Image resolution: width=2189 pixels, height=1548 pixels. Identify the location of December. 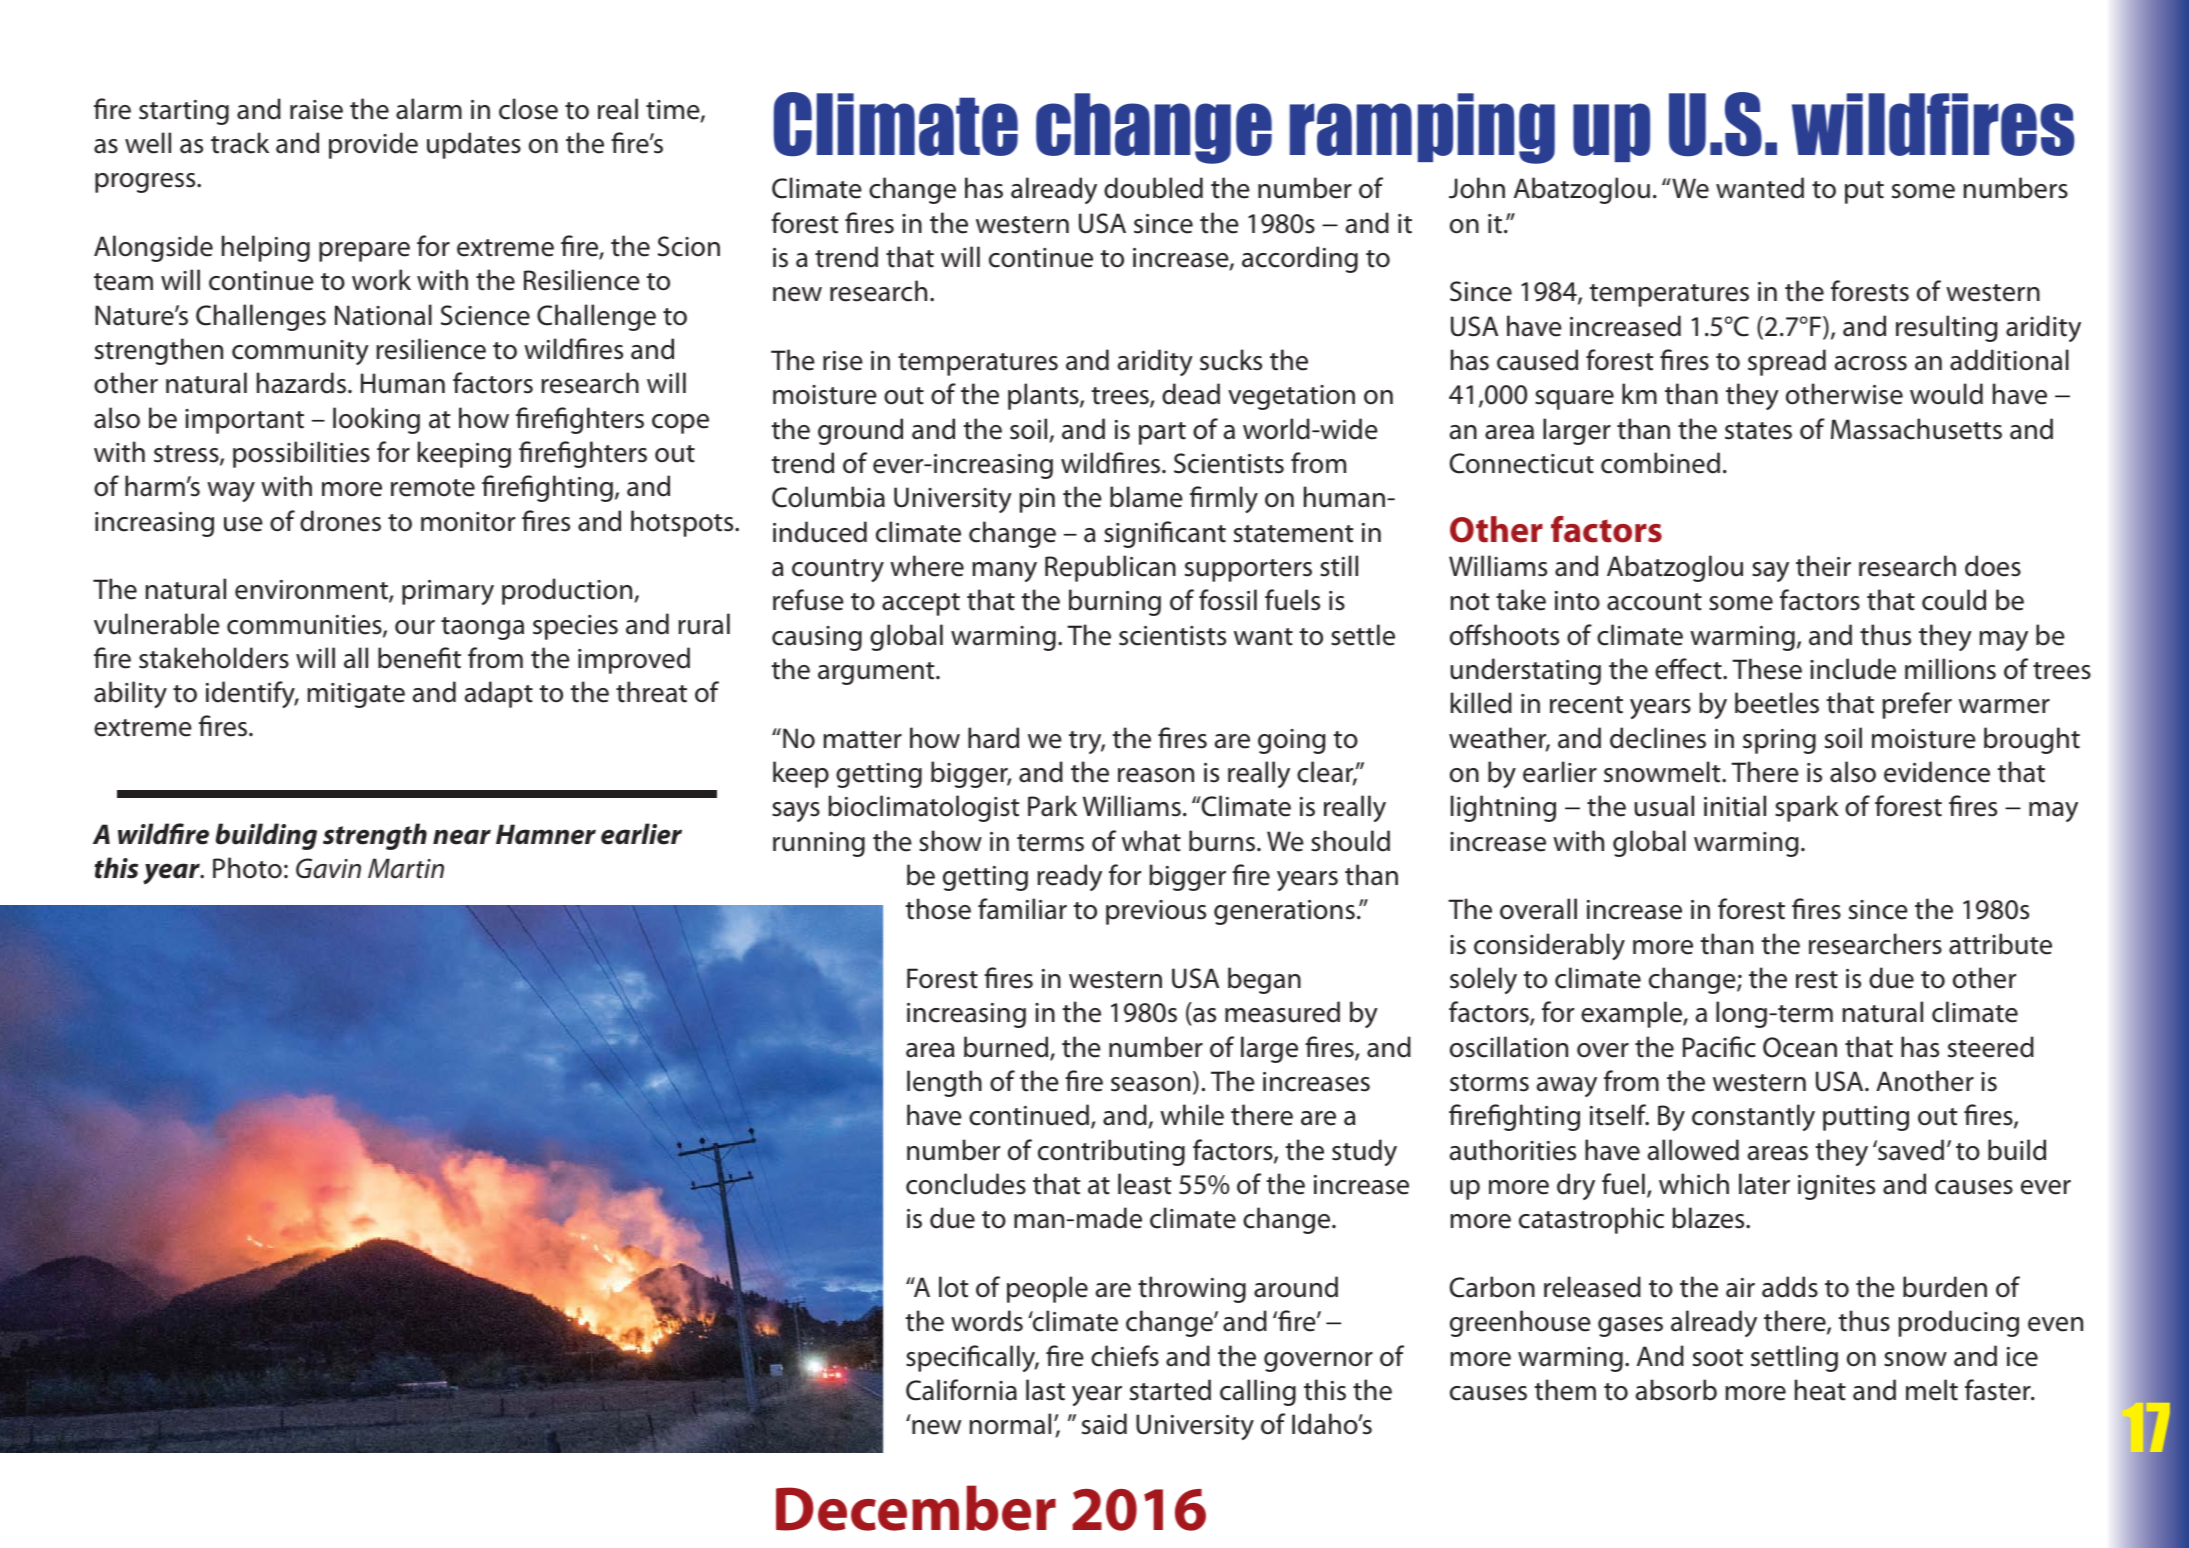
(916, 1508).
